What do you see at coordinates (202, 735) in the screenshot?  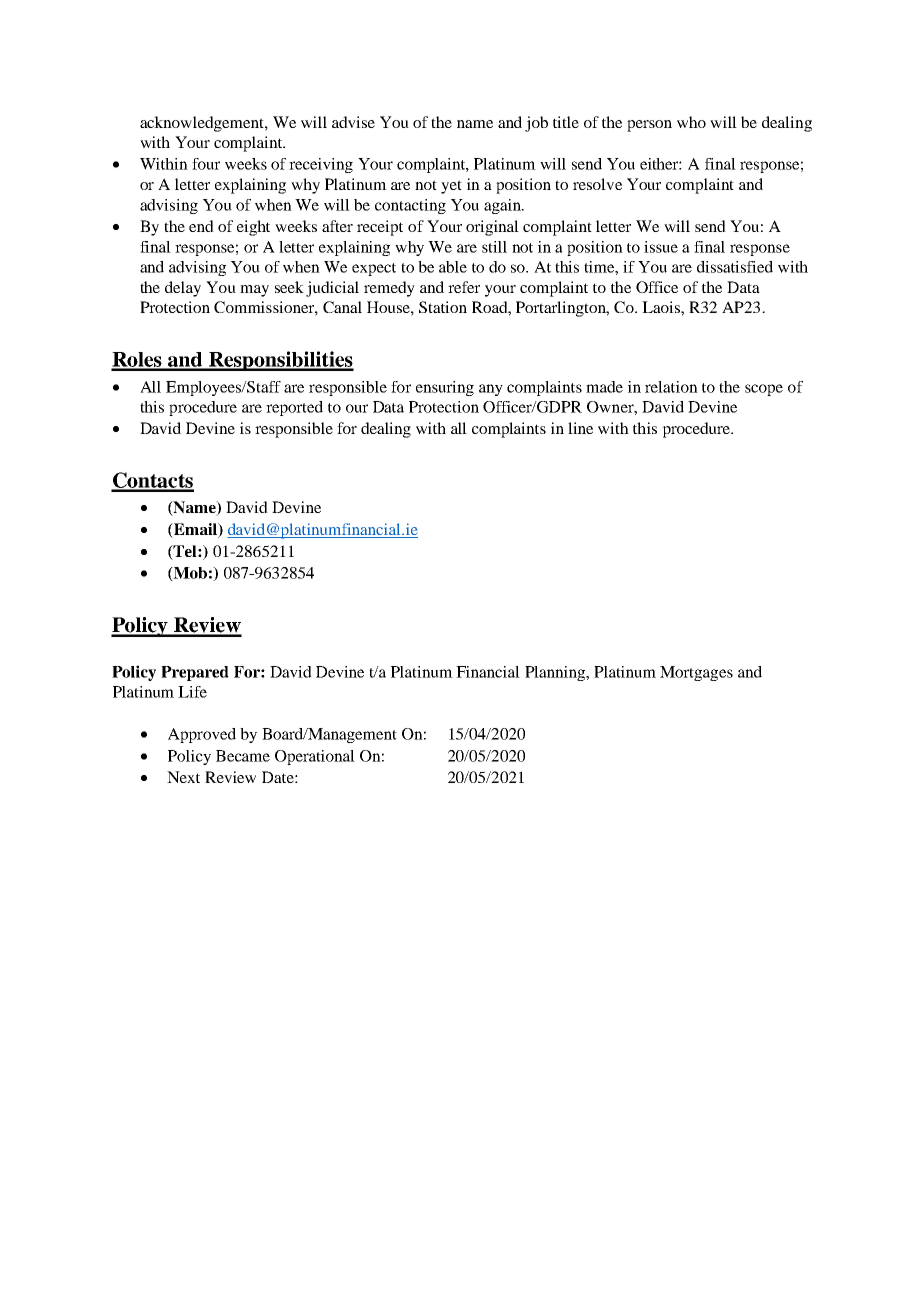 I see `Approved` at bounding box center [202, 735].
